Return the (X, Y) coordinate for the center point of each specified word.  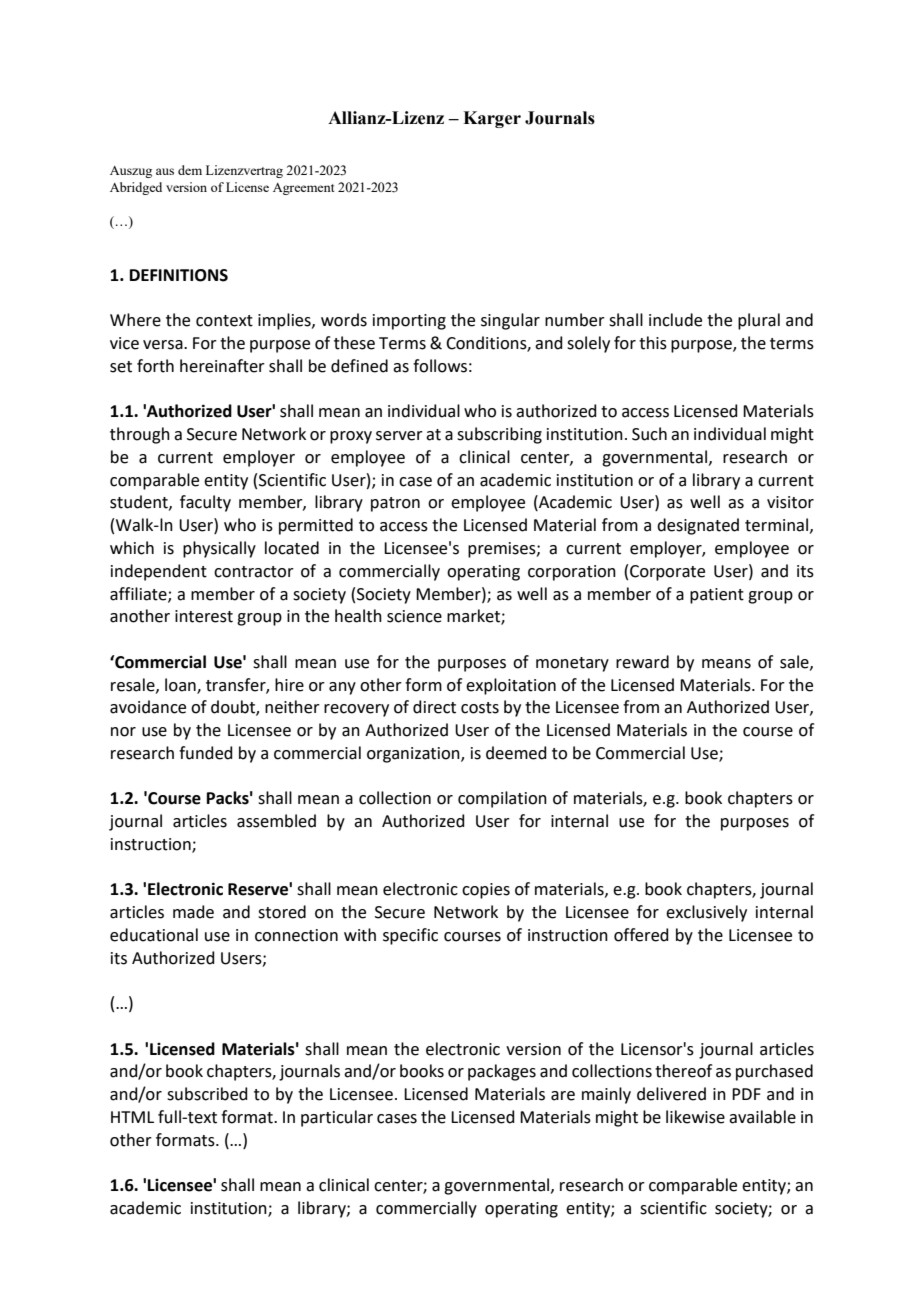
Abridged (136, 188)
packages (502, 1072)
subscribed (207, 1094)
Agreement (303, 189)
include (675, 320)
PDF (746, 1094)
